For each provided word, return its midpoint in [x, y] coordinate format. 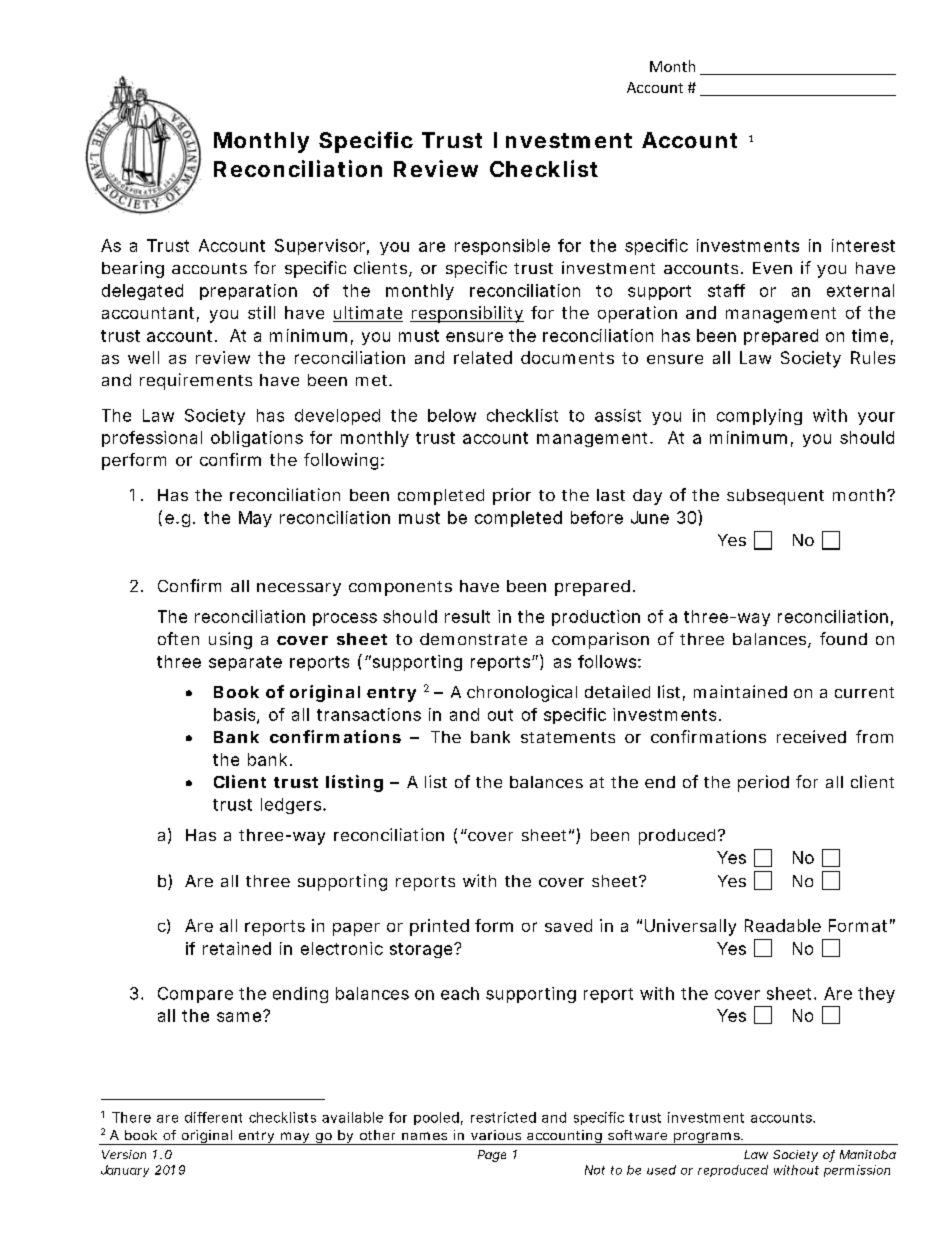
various [496, 1135]
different [213, 1117]
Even [772, 268]
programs [706, 1138]
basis [236, 715]
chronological [522, 693]
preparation [248, 292]
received [811, 736]
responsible [502, 247]
